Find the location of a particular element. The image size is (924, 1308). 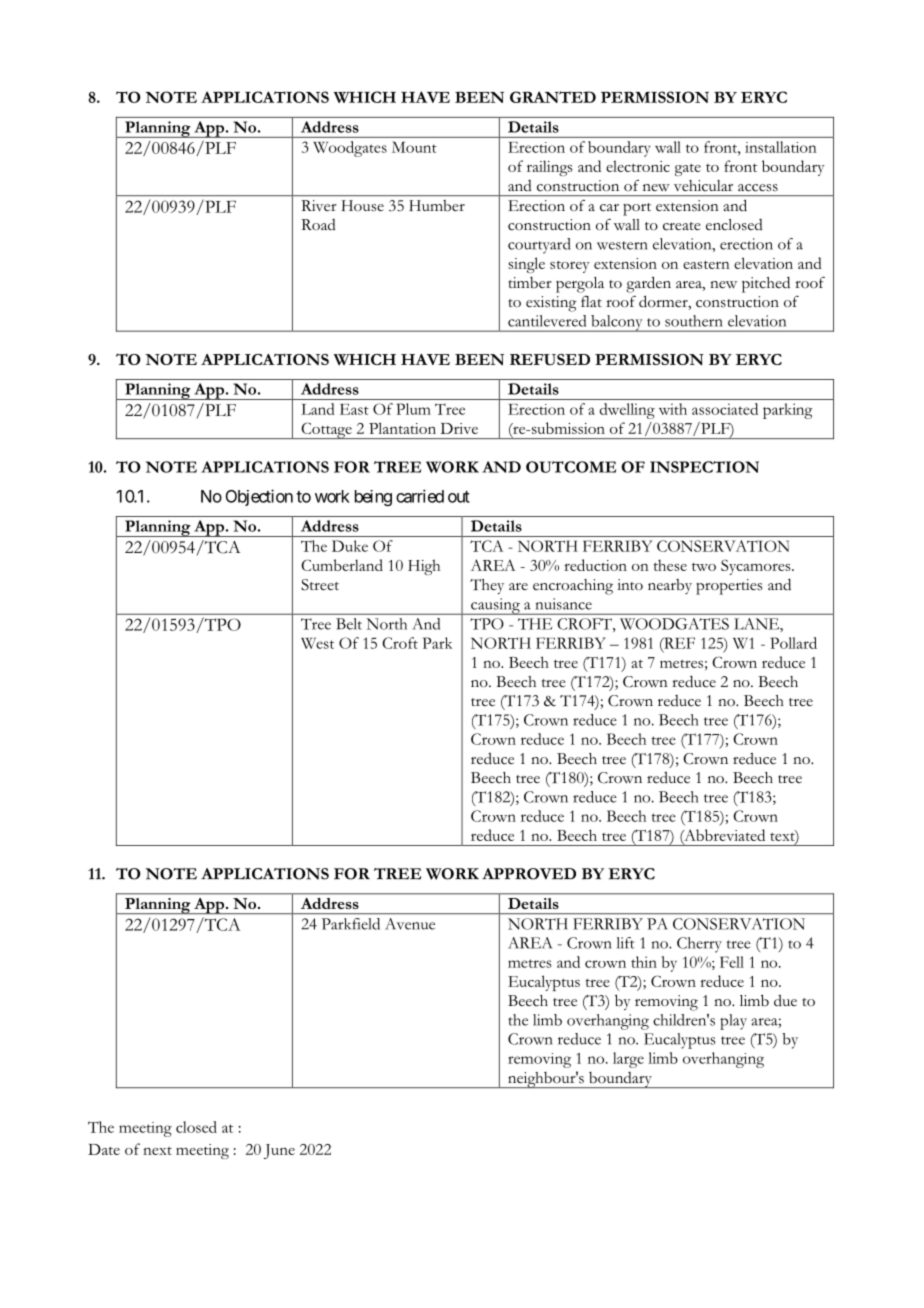

River is located at coordinates (319, 205).
